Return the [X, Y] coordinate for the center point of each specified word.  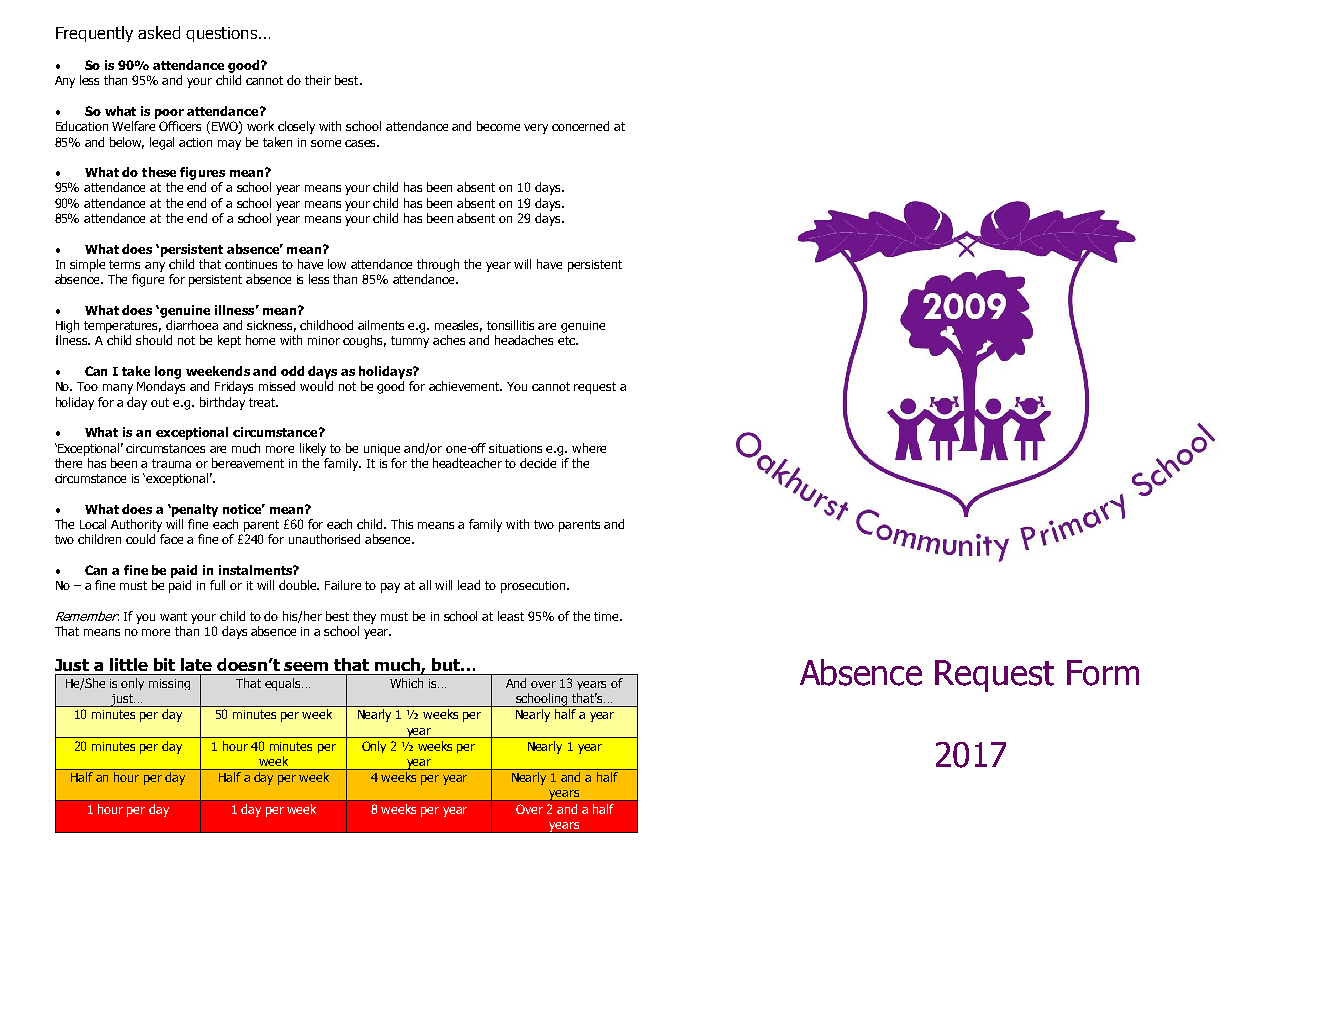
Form [1103, 673]
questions [223, 34]
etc [567, 340]
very [536, 129]
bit [164, 664]
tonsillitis [510, 325]
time [608, 616]
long [168, 372]
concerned [580, 126]
